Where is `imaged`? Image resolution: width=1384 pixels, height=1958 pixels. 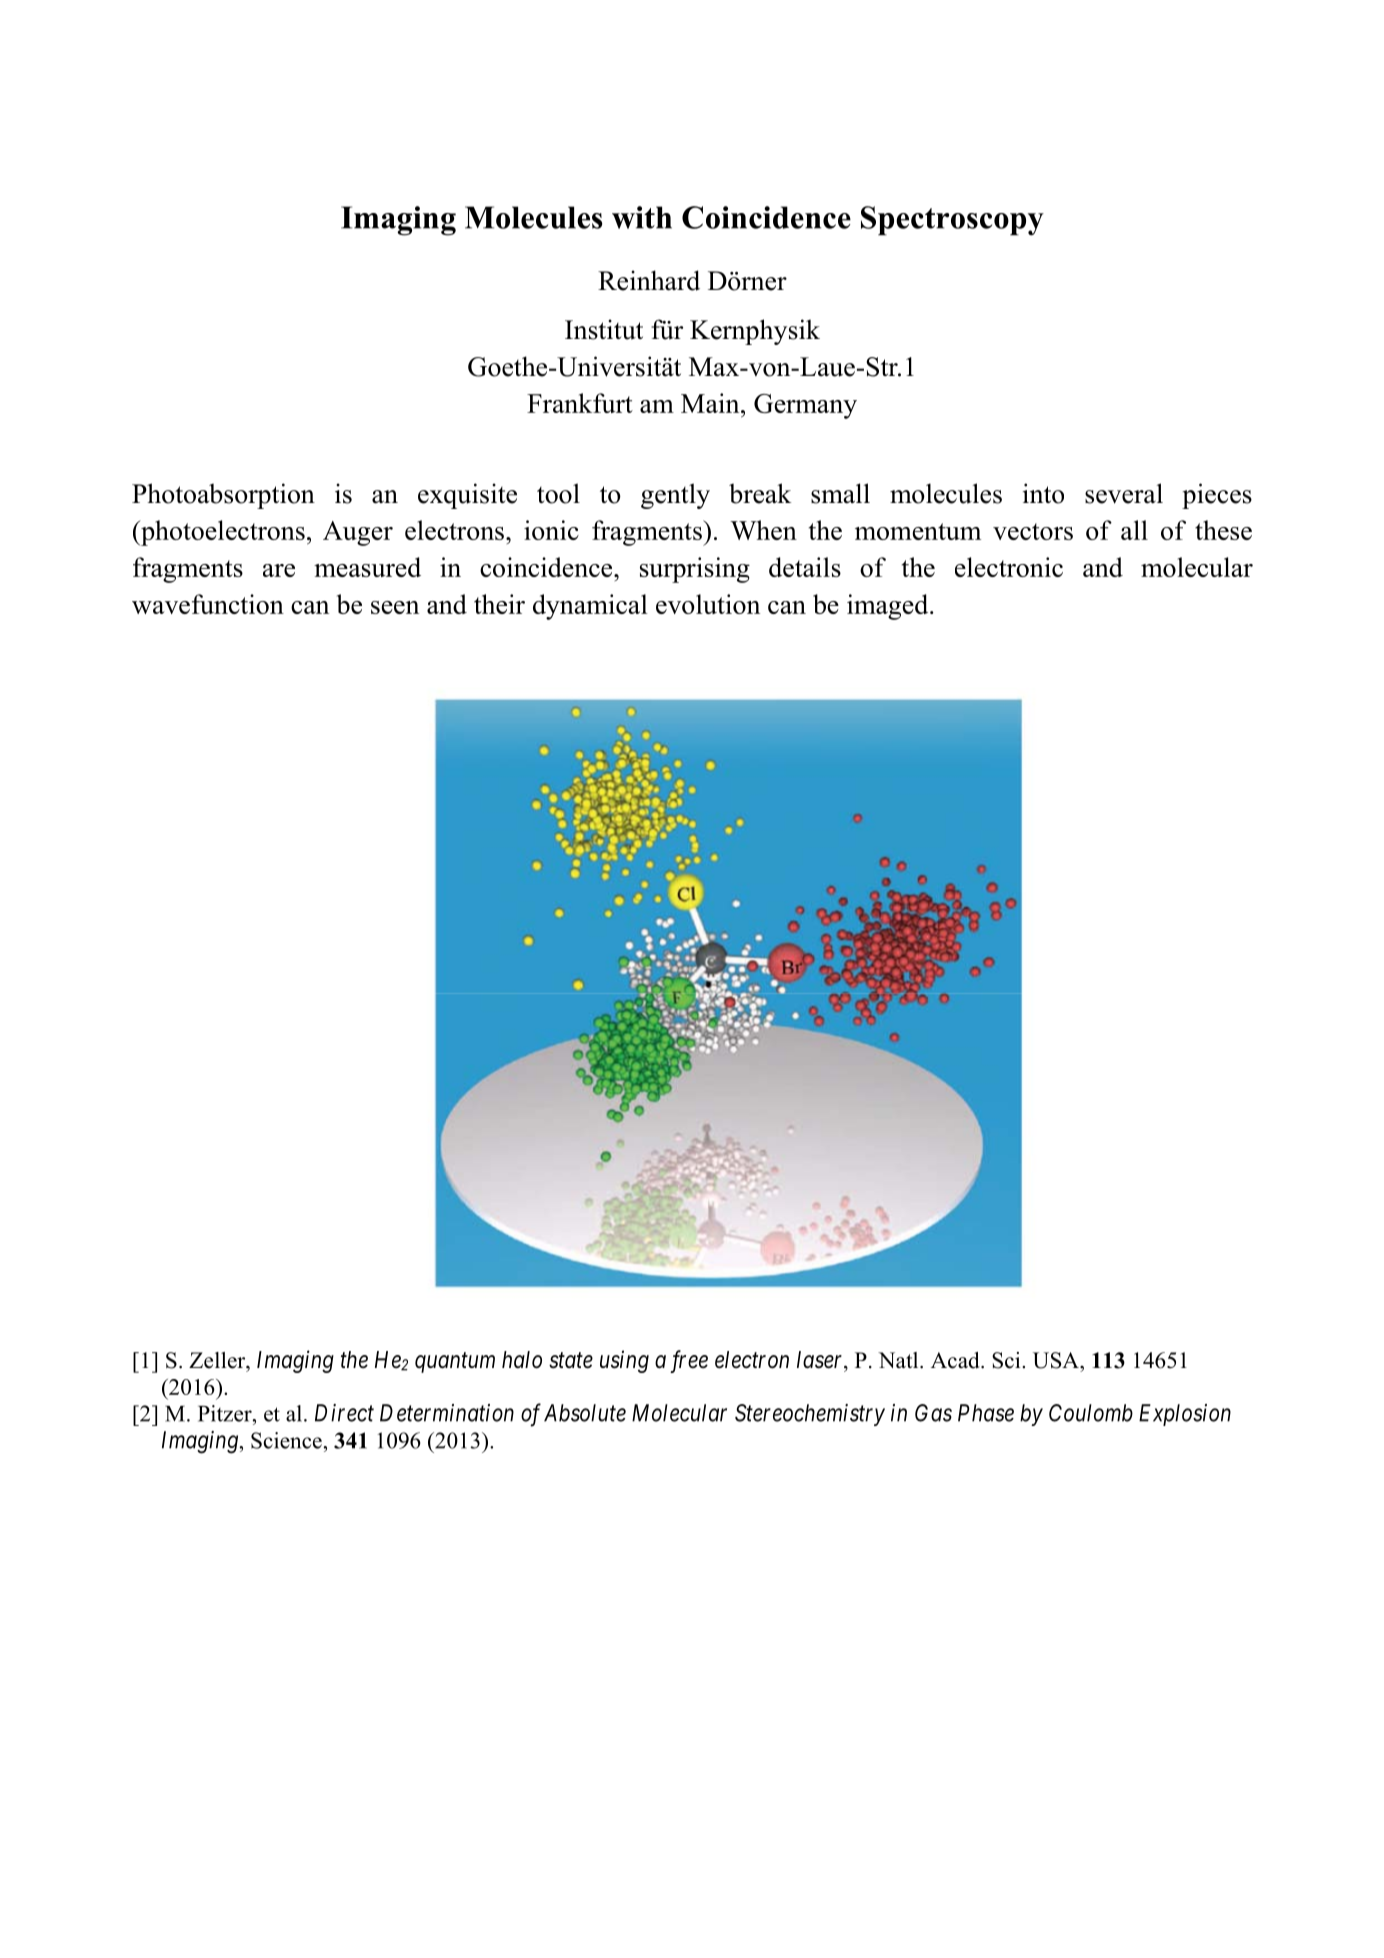 imaged is located at coordinates (889, 607).
